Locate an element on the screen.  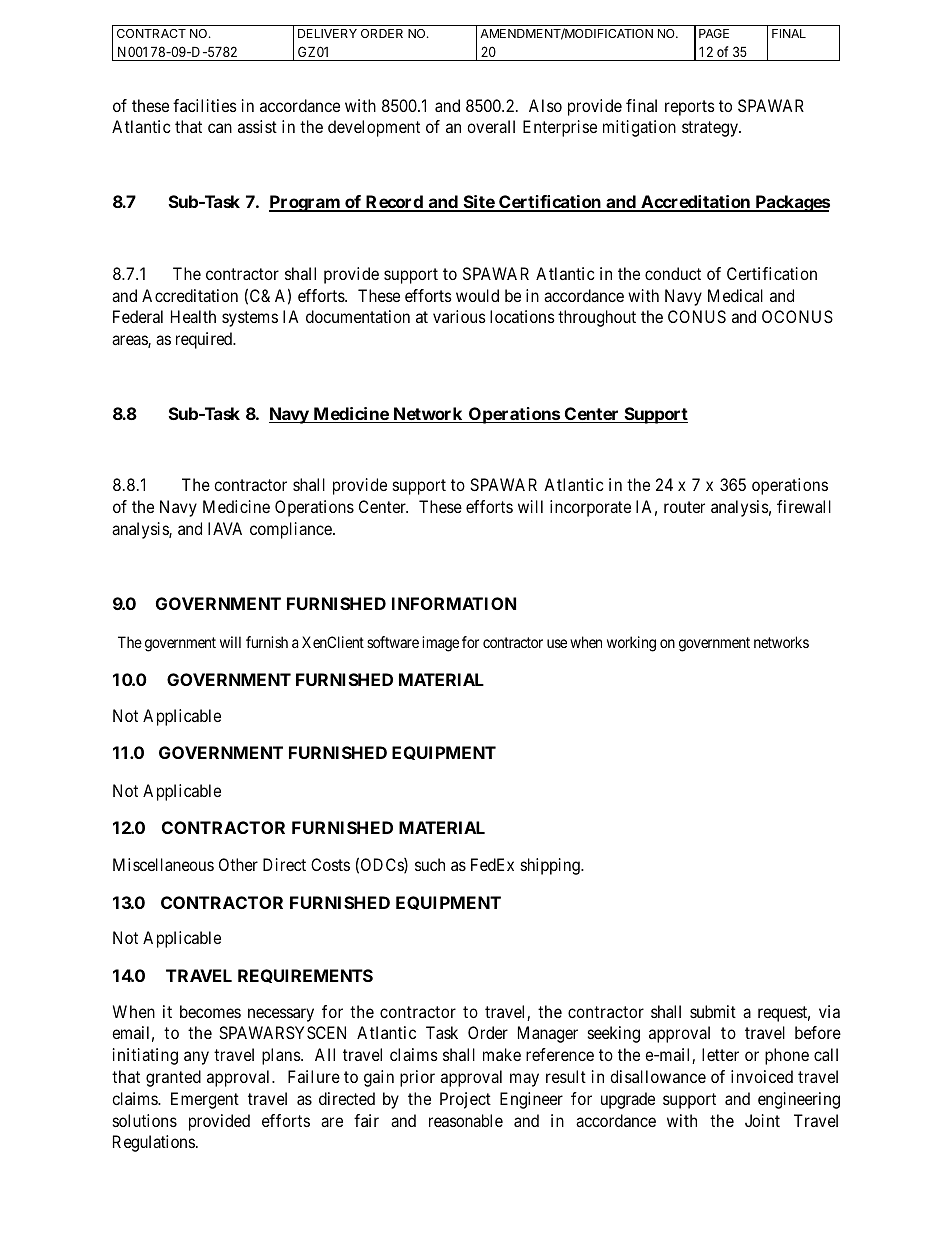
software is located at coordinates (393, 642).
